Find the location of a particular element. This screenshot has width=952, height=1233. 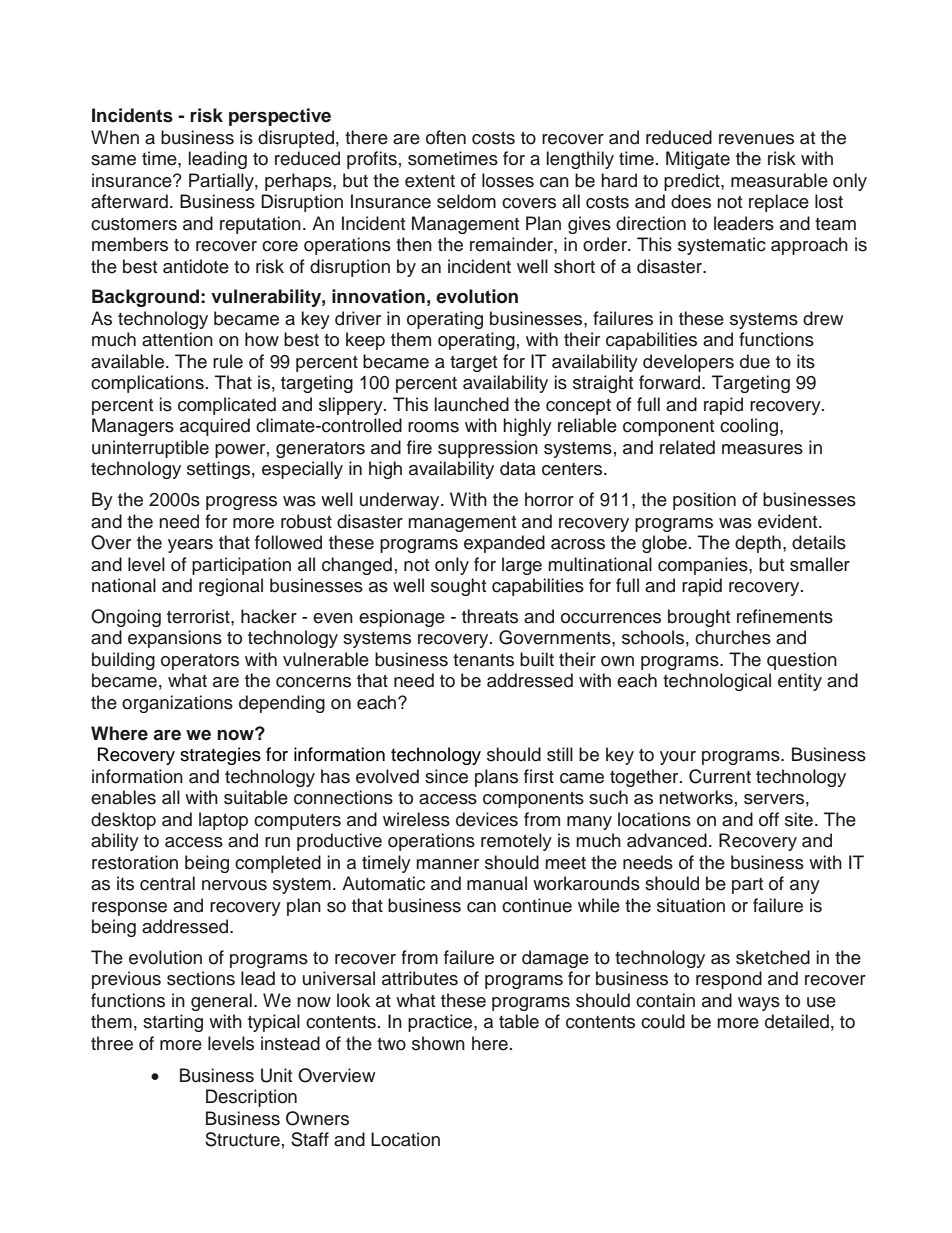

shown is located at coordinates (438, 1043).
